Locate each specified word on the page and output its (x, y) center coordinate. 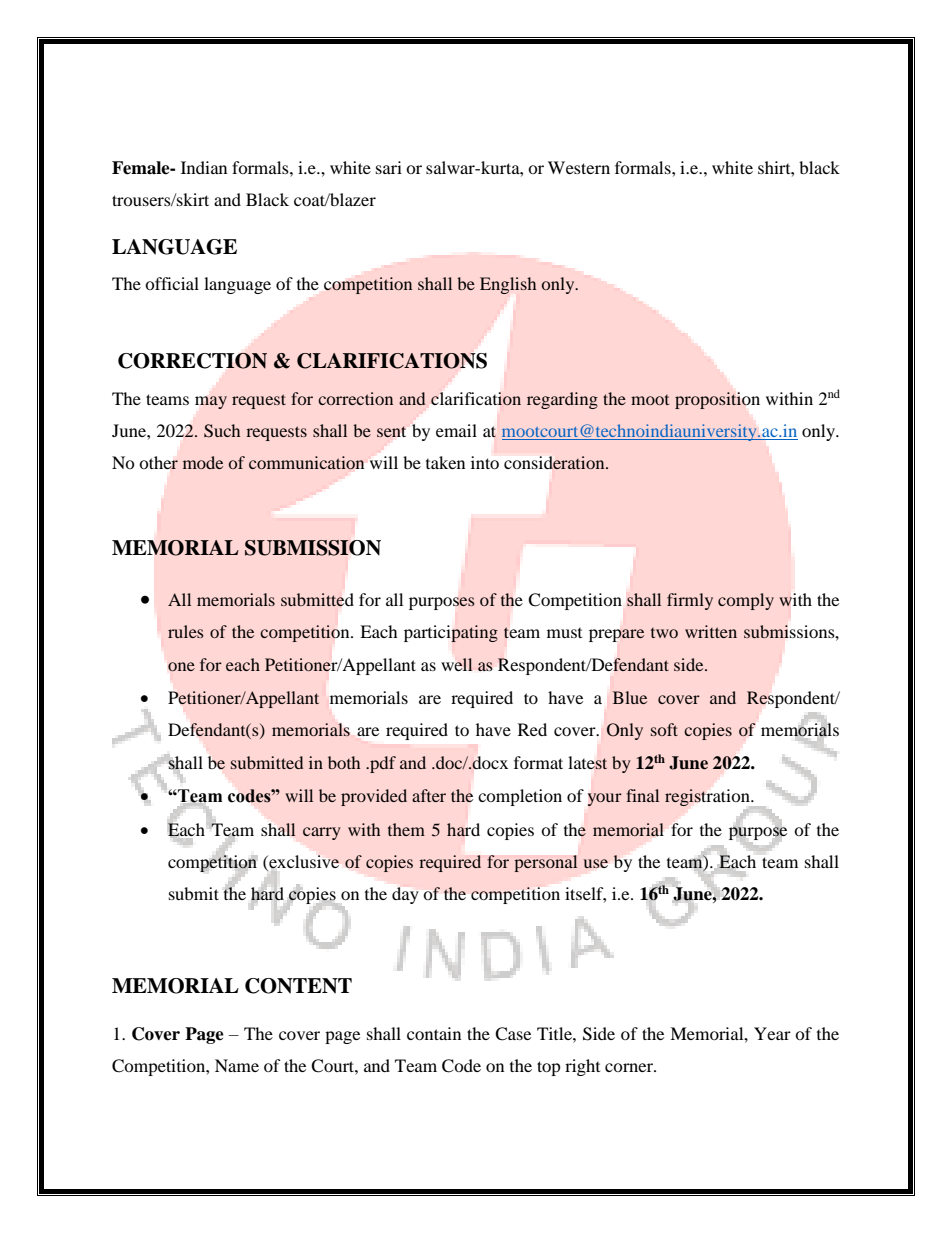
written (711, 631)
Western (579, 167)
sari (389, 167)
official (172, 283)
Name (237, 1065)
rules (186, 631)
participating (451, 633)
